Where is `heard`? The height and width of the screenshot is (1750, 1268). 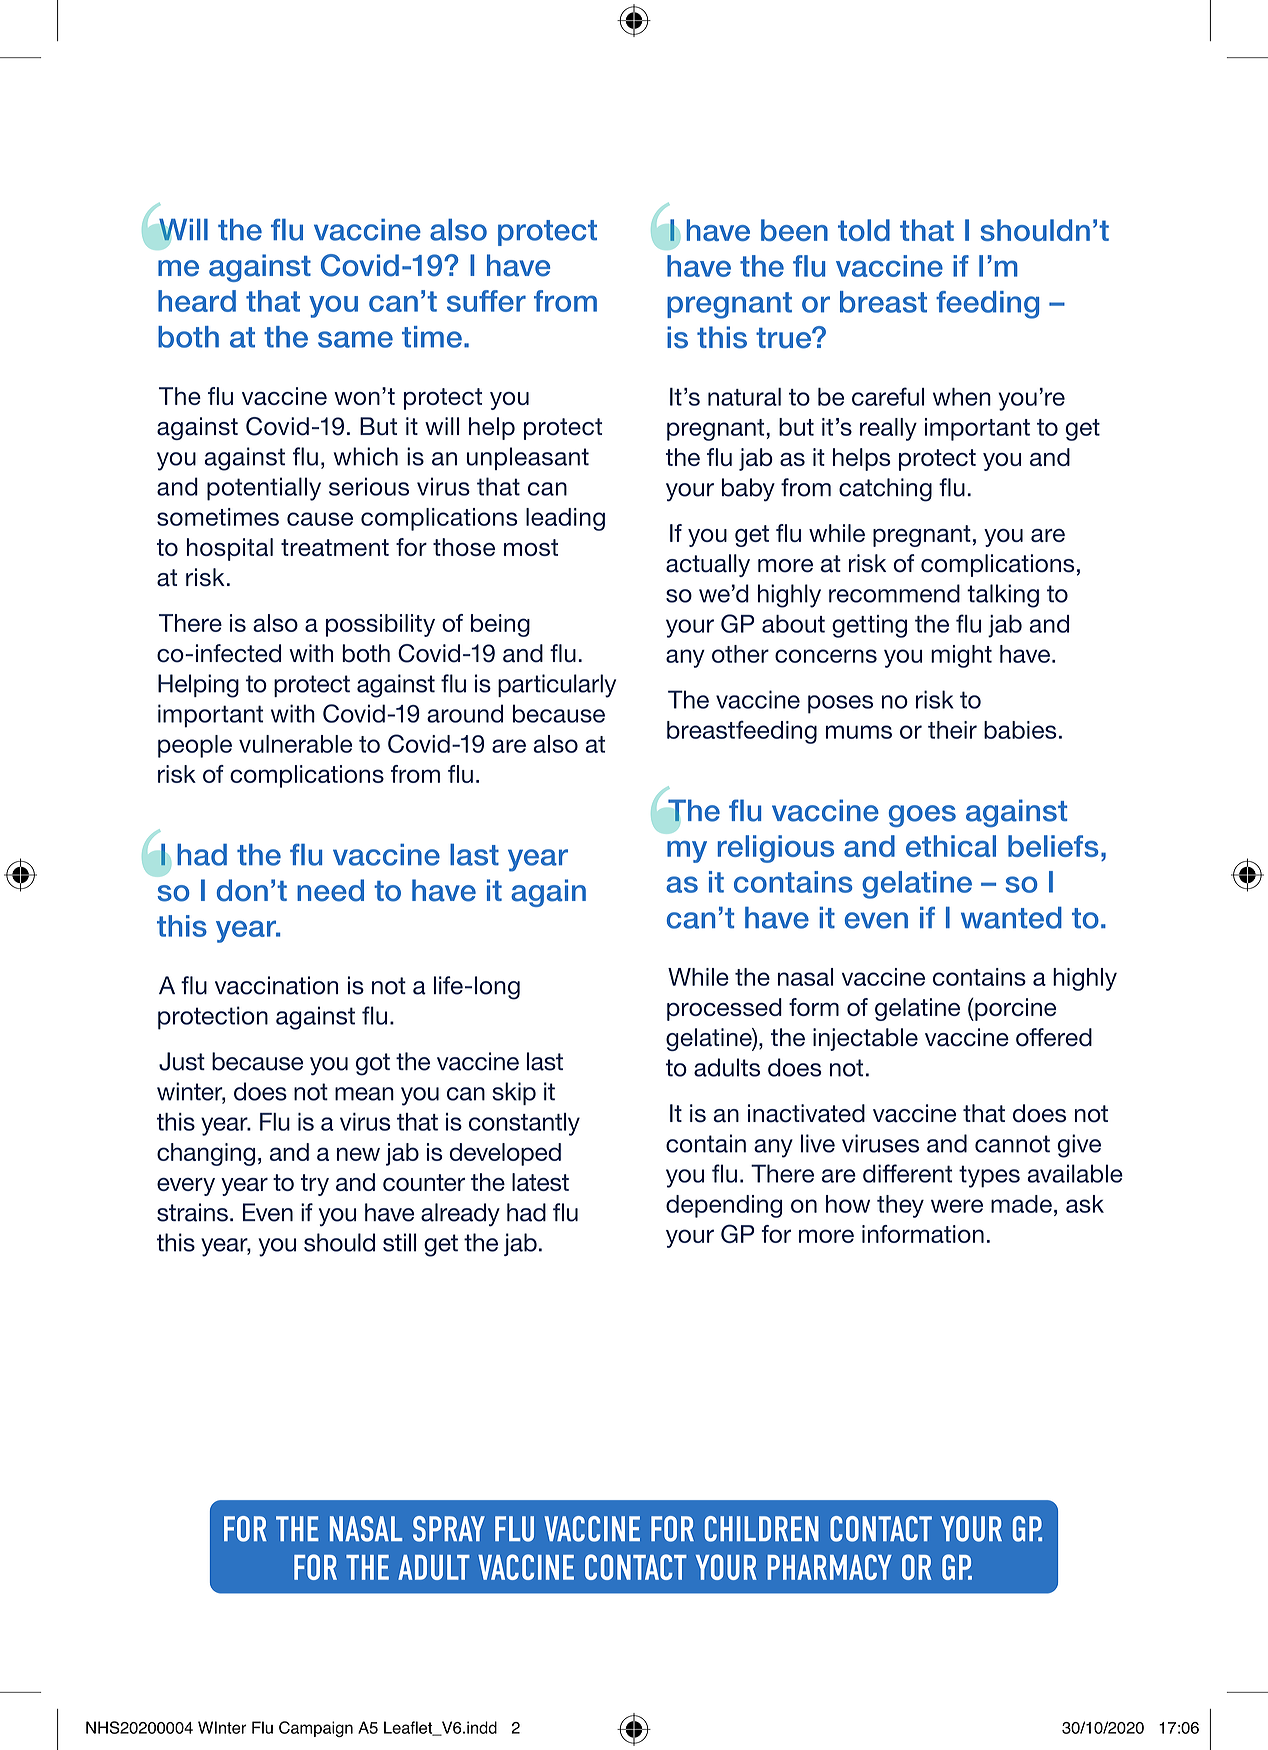 heard is located at coordinates (197, 301).
